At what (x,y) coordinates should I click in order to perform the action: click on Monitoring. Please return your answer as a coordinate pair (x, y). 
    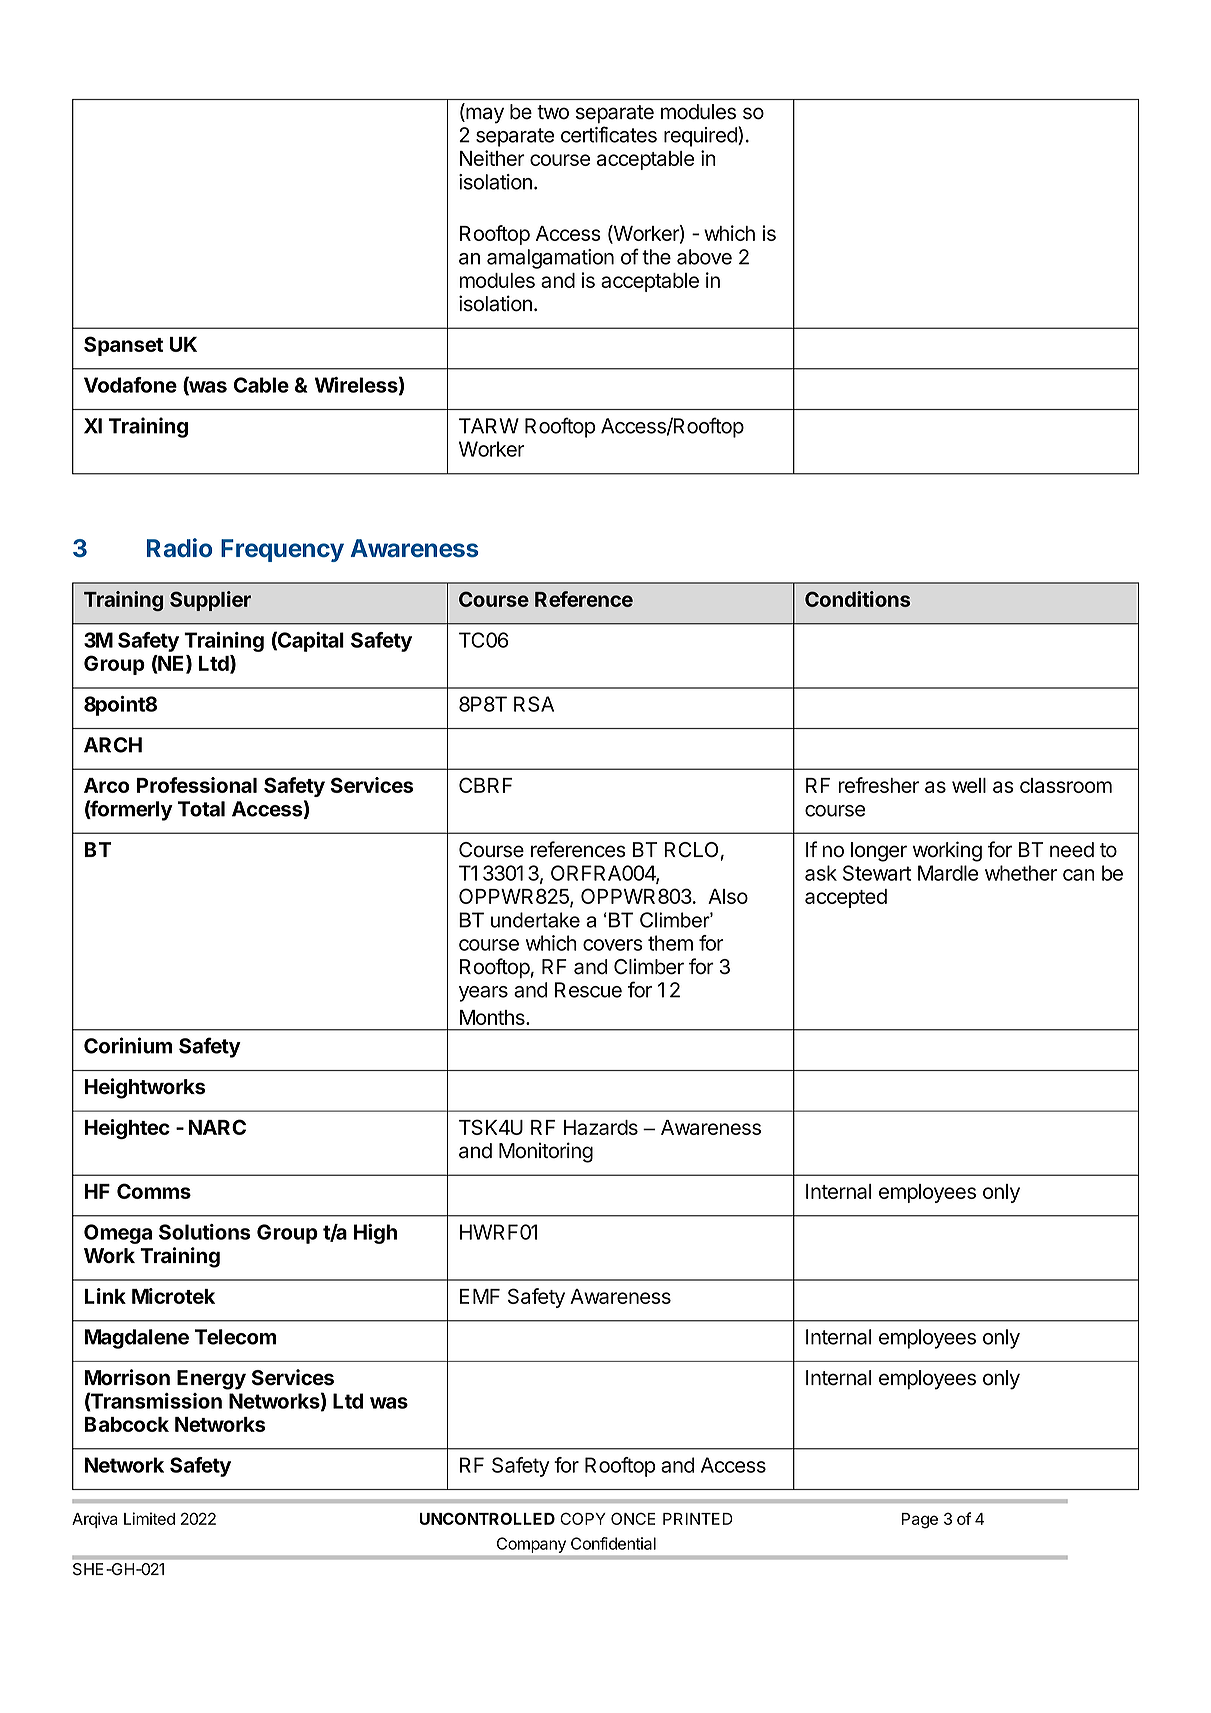
    Looking at the image, I should click on (546, 1152).
